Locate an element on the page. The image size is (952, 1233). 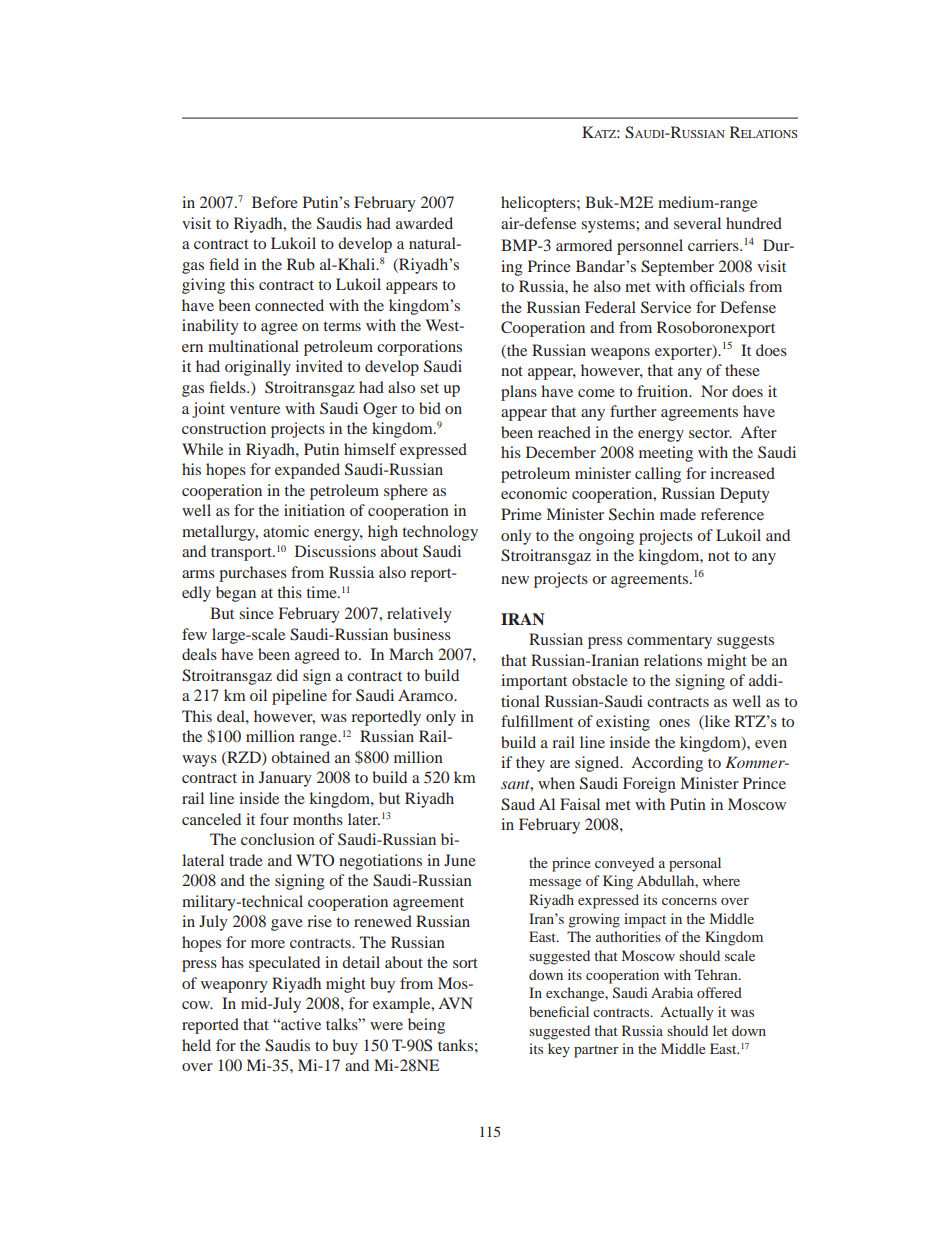
Before is located at coordinates (275, 202).
